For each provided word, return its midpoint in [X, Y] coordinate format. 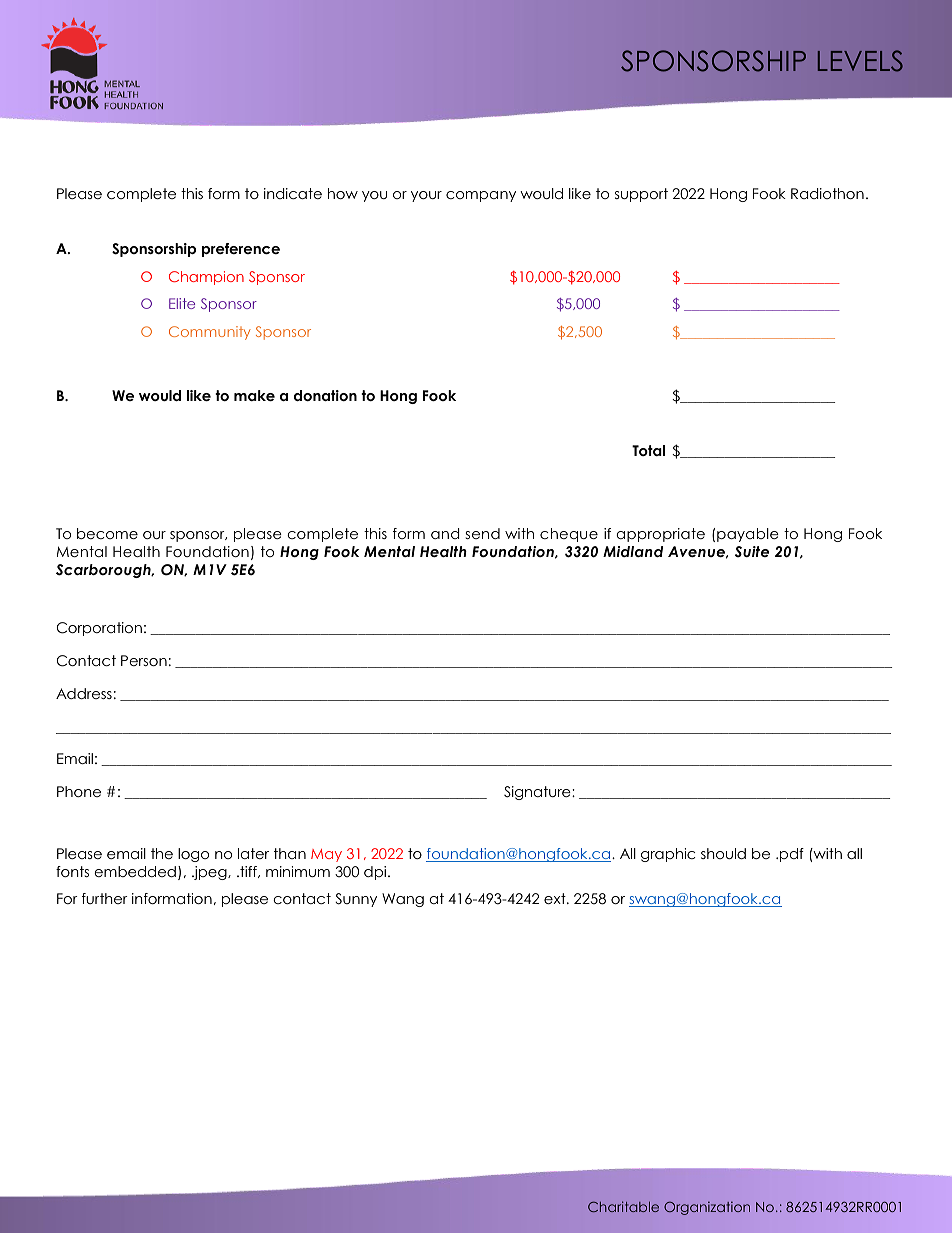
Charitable [623, 1206]
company [481, 196]
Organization [707, 1208]
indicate [293, 193]
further [105, 898]
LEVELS [860, 61]
